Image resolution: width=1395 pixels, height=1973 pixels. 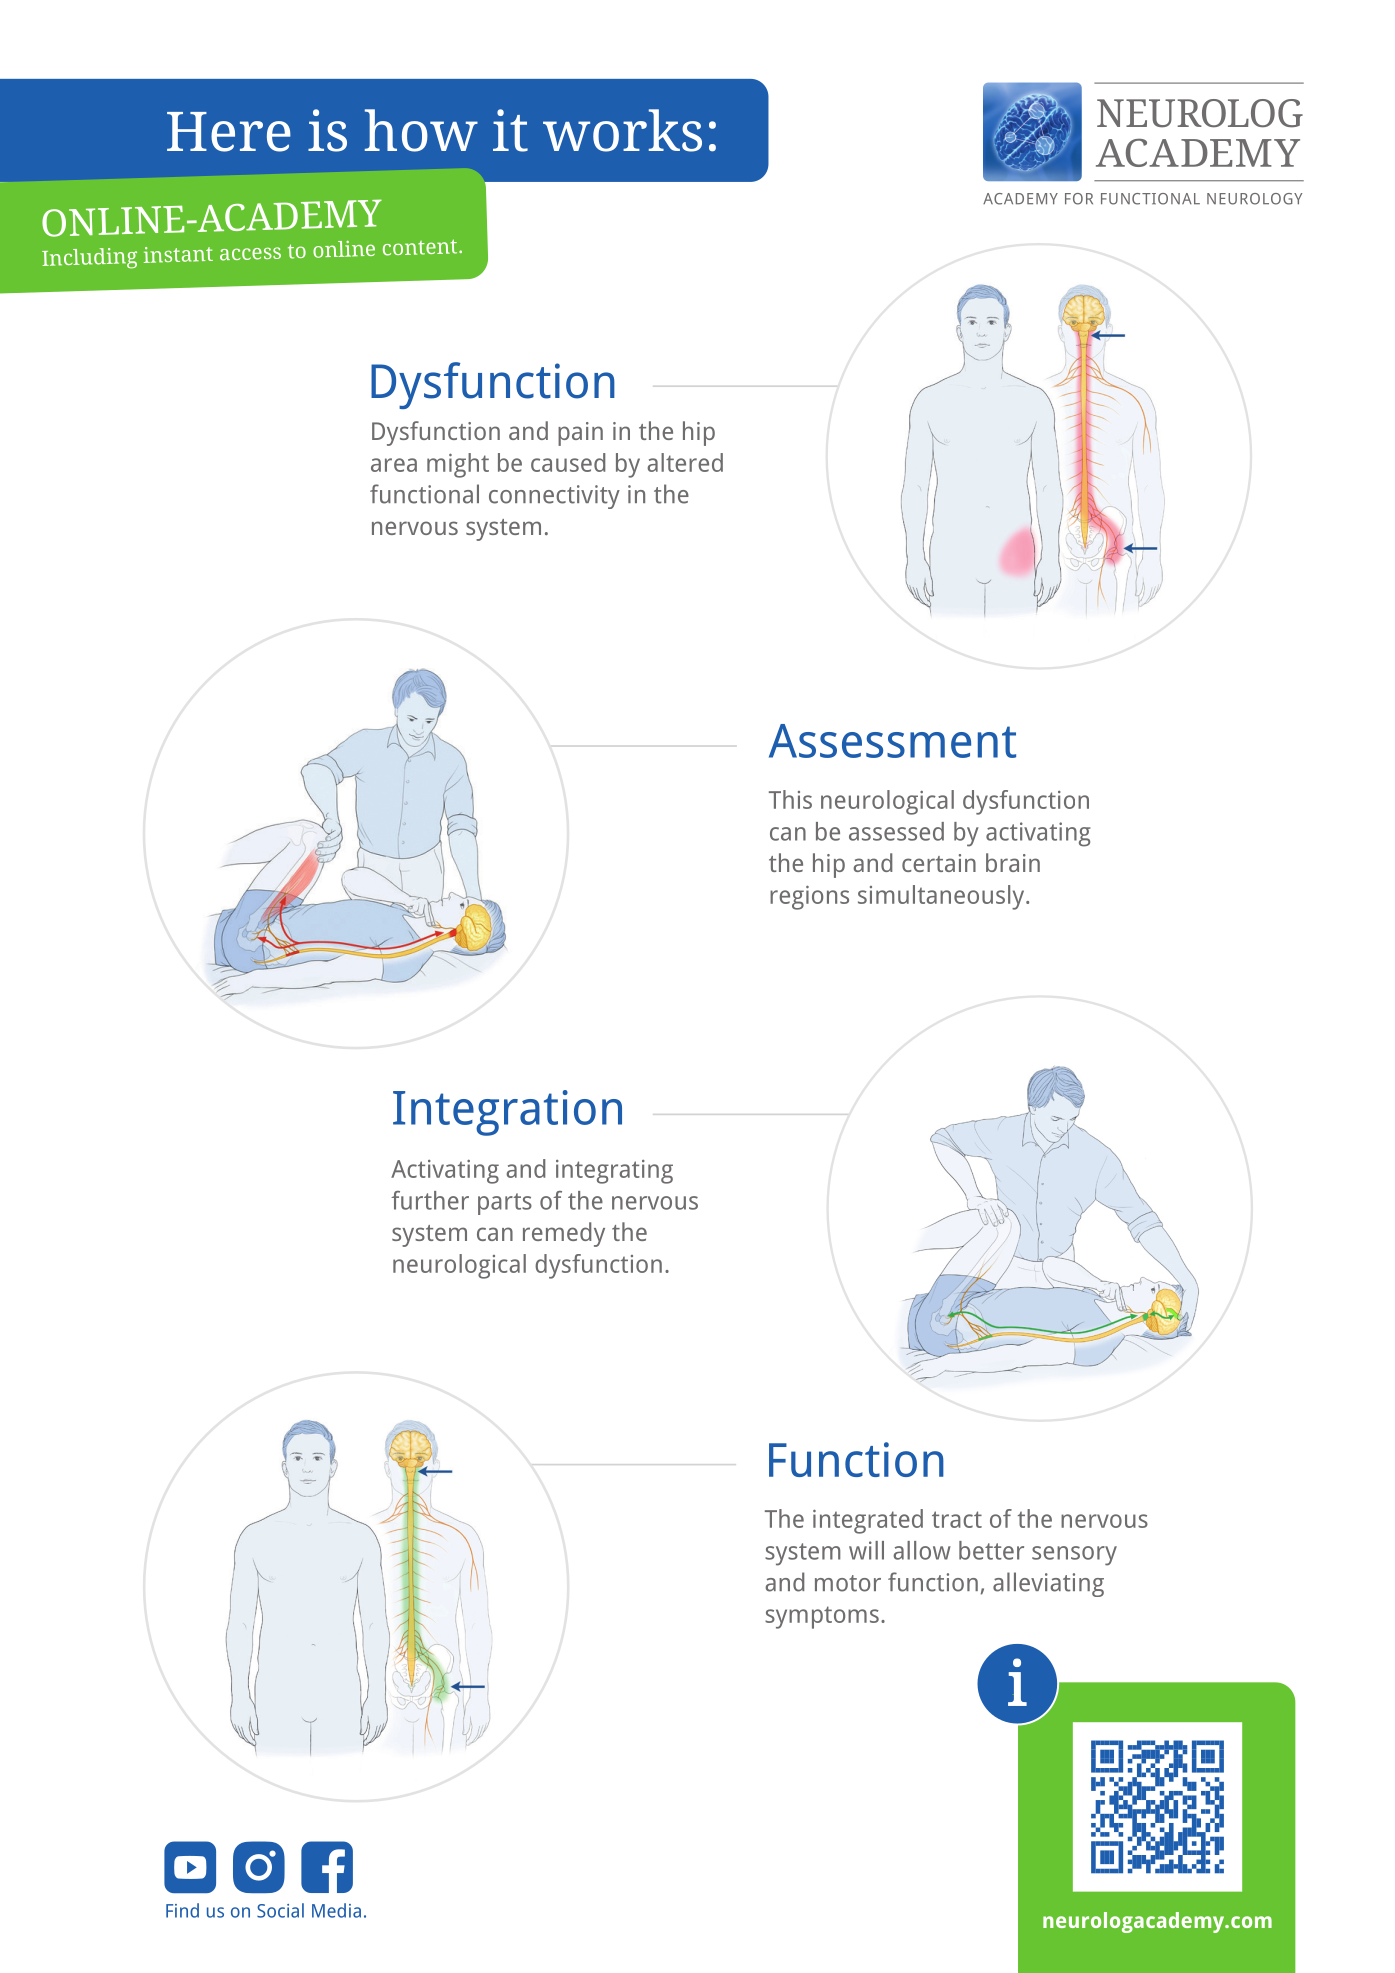 I want to click on Social, so click(x=280, y=1910).
